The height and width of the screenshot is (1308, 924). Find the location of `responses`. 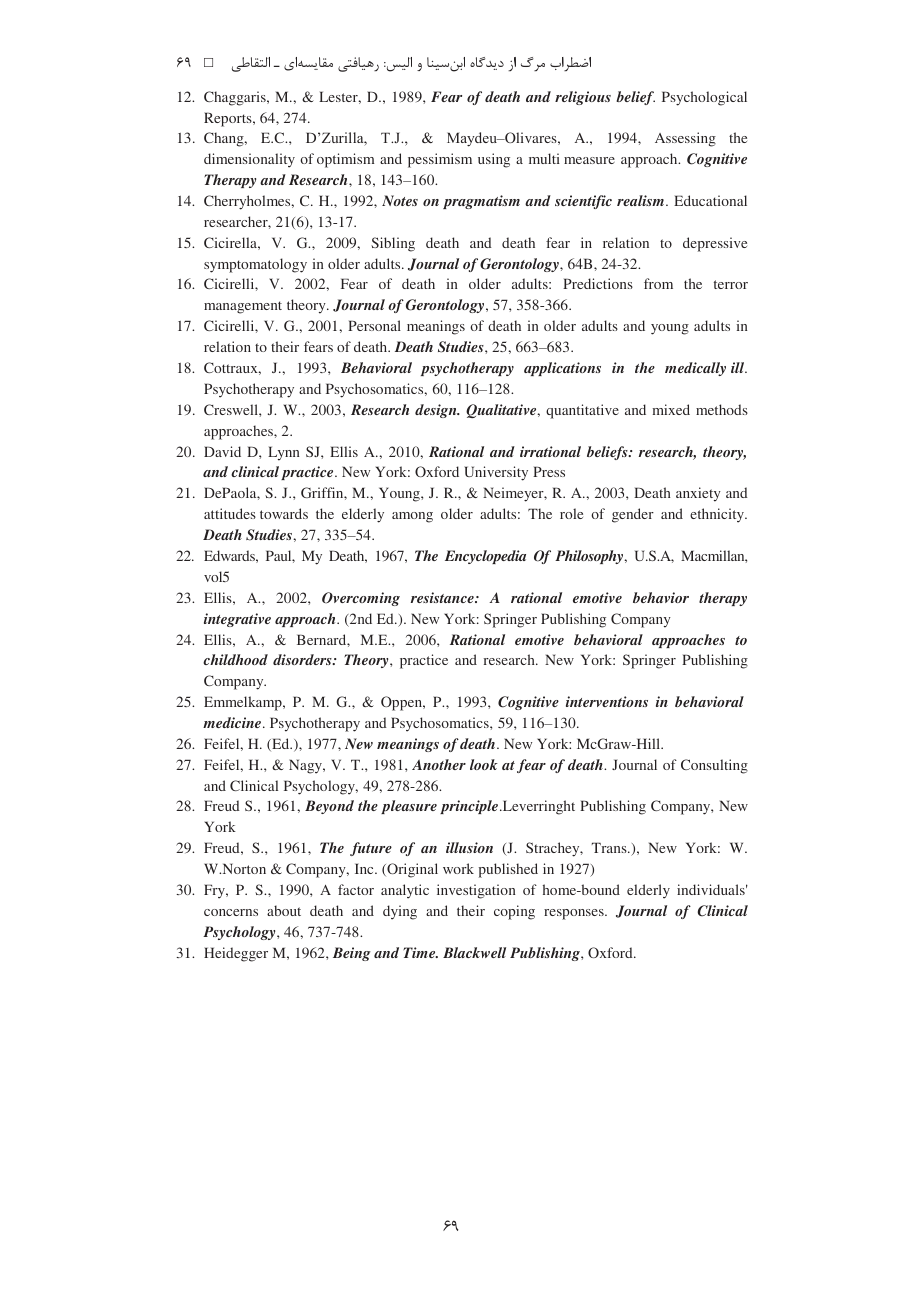

responses is located at coordinates (575, 914).
